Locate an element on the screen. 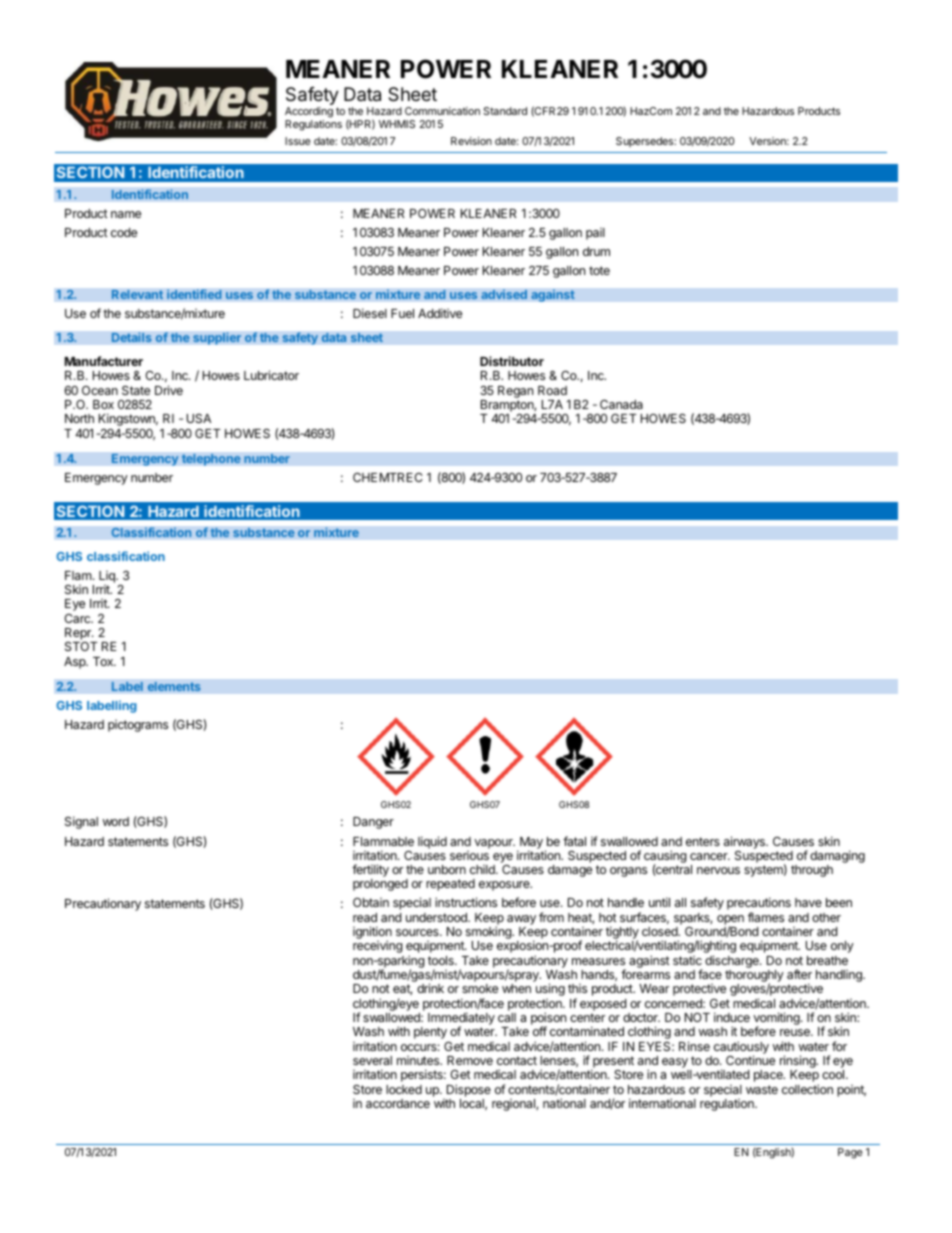  Revision is located at coordinates (471, 141).
